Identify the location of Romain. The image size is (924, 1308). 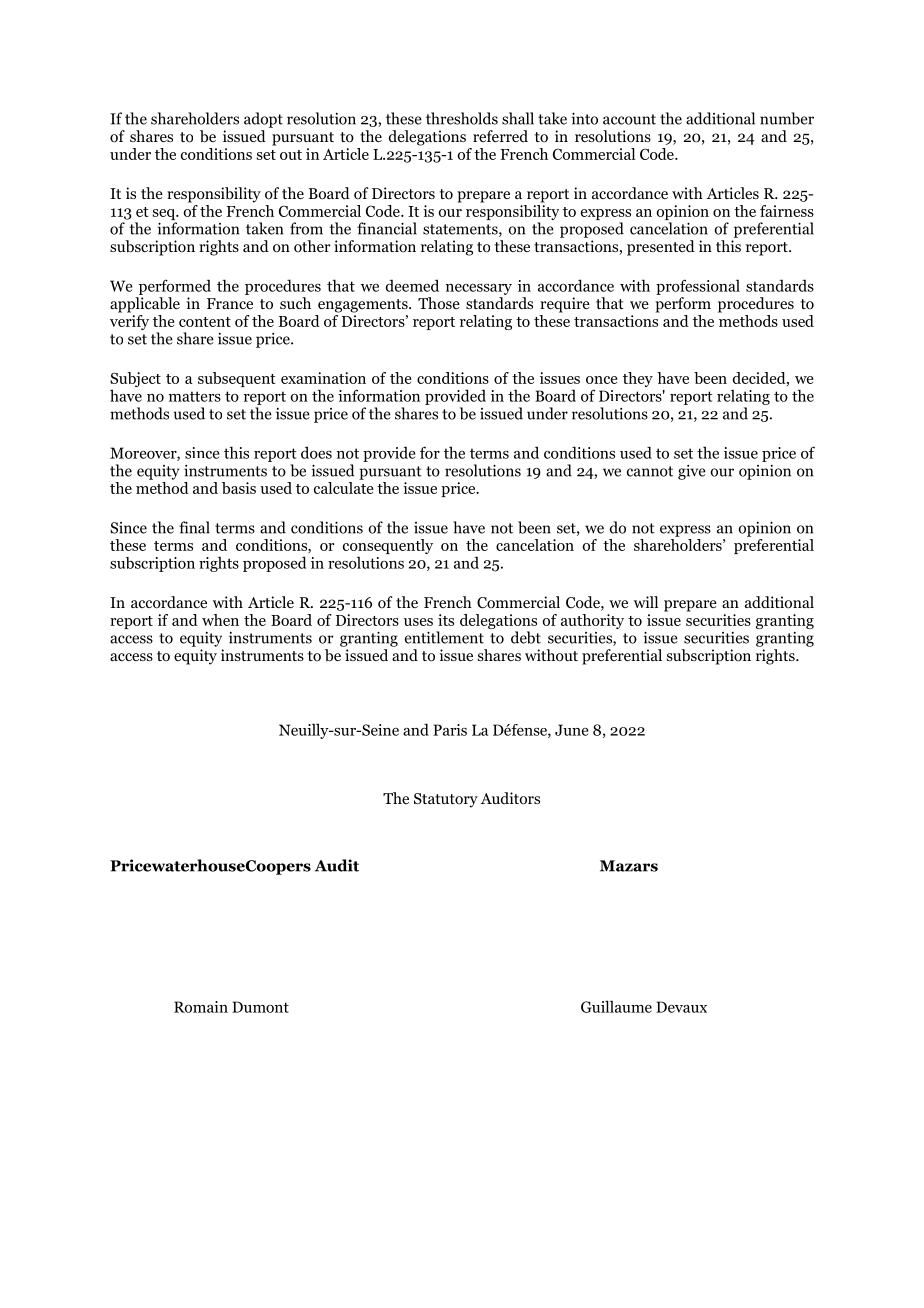
(201, 1007).
